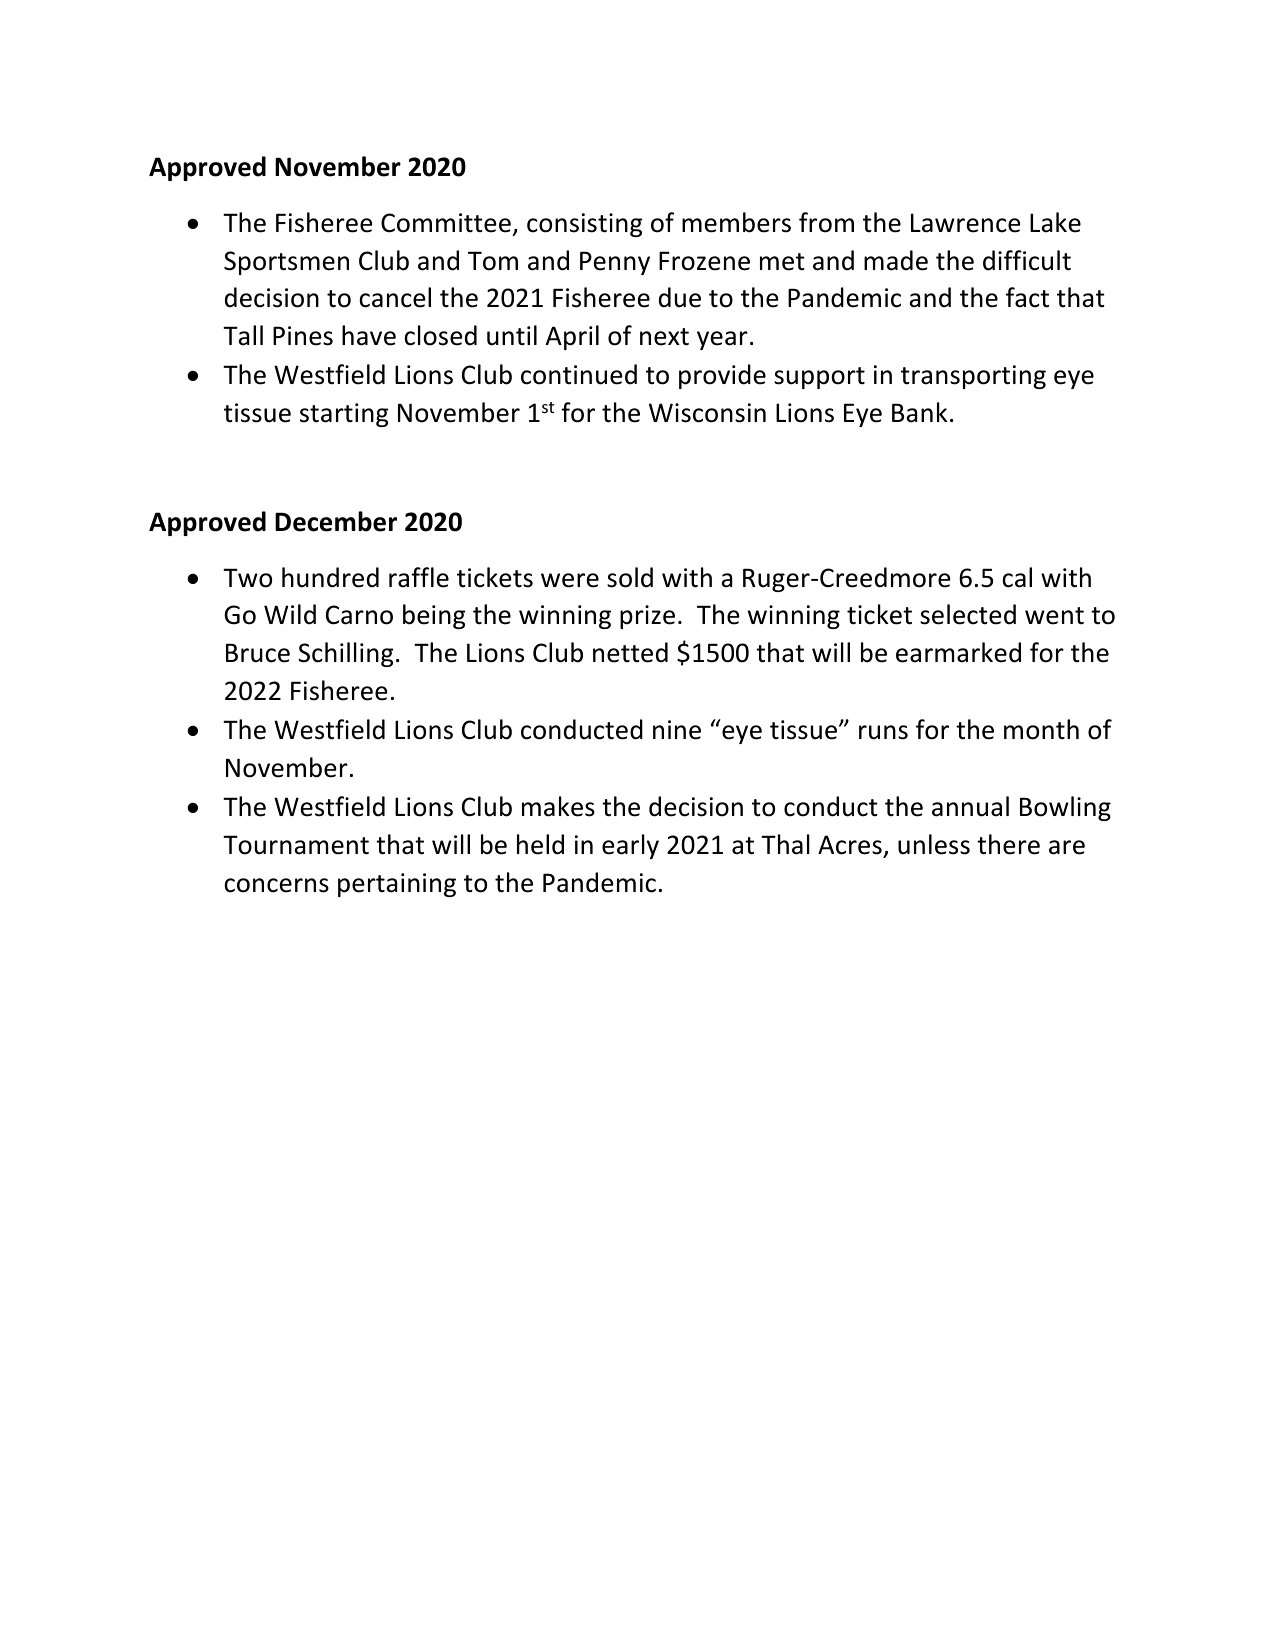  Describe the element at coordinates (630, 846) in the document. I see `early` at that location.
